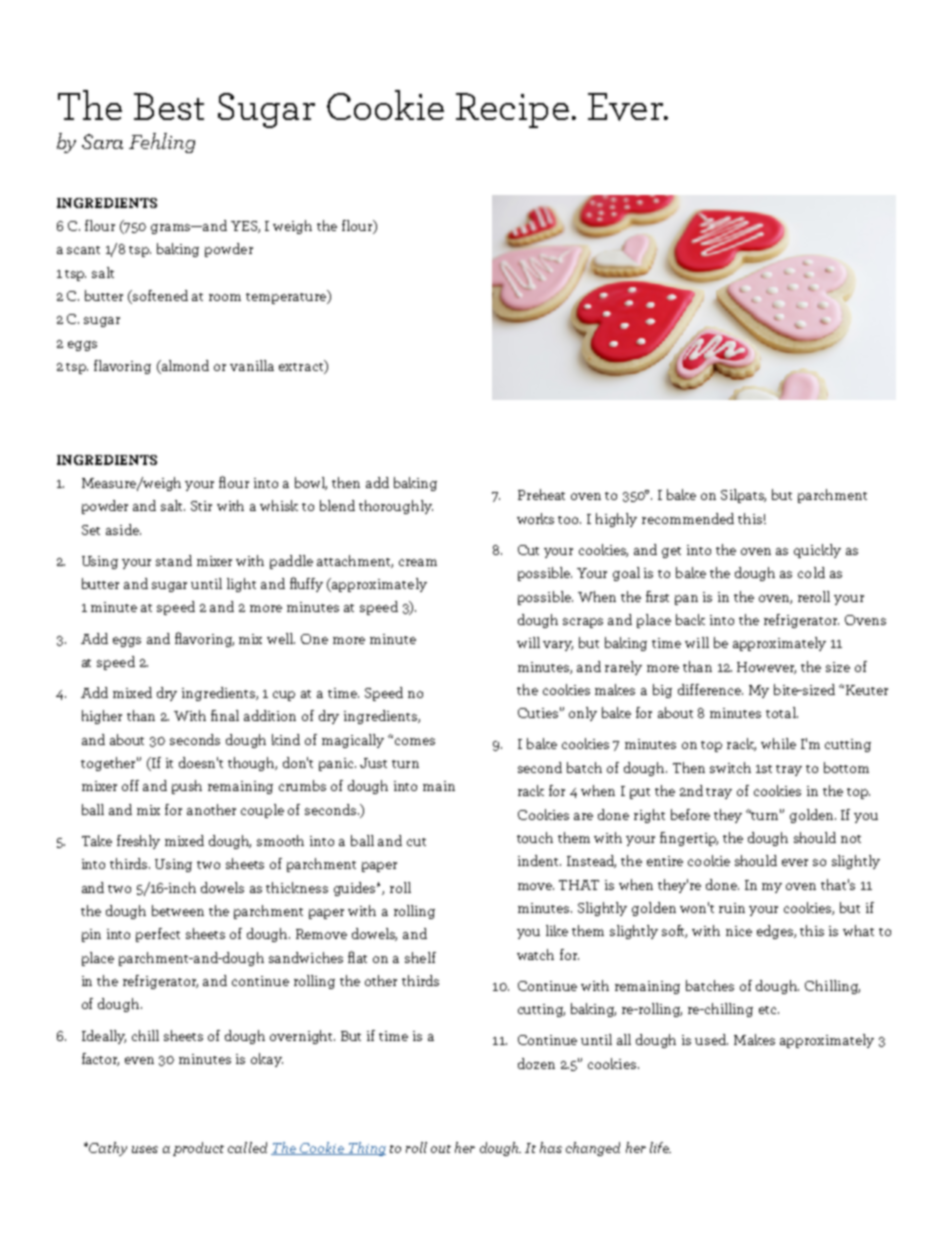 This image has width=952, height=1233. What do you see at coordinates (198, 1149) in the image?
I see `product` at bounding box center [198, 1149].
